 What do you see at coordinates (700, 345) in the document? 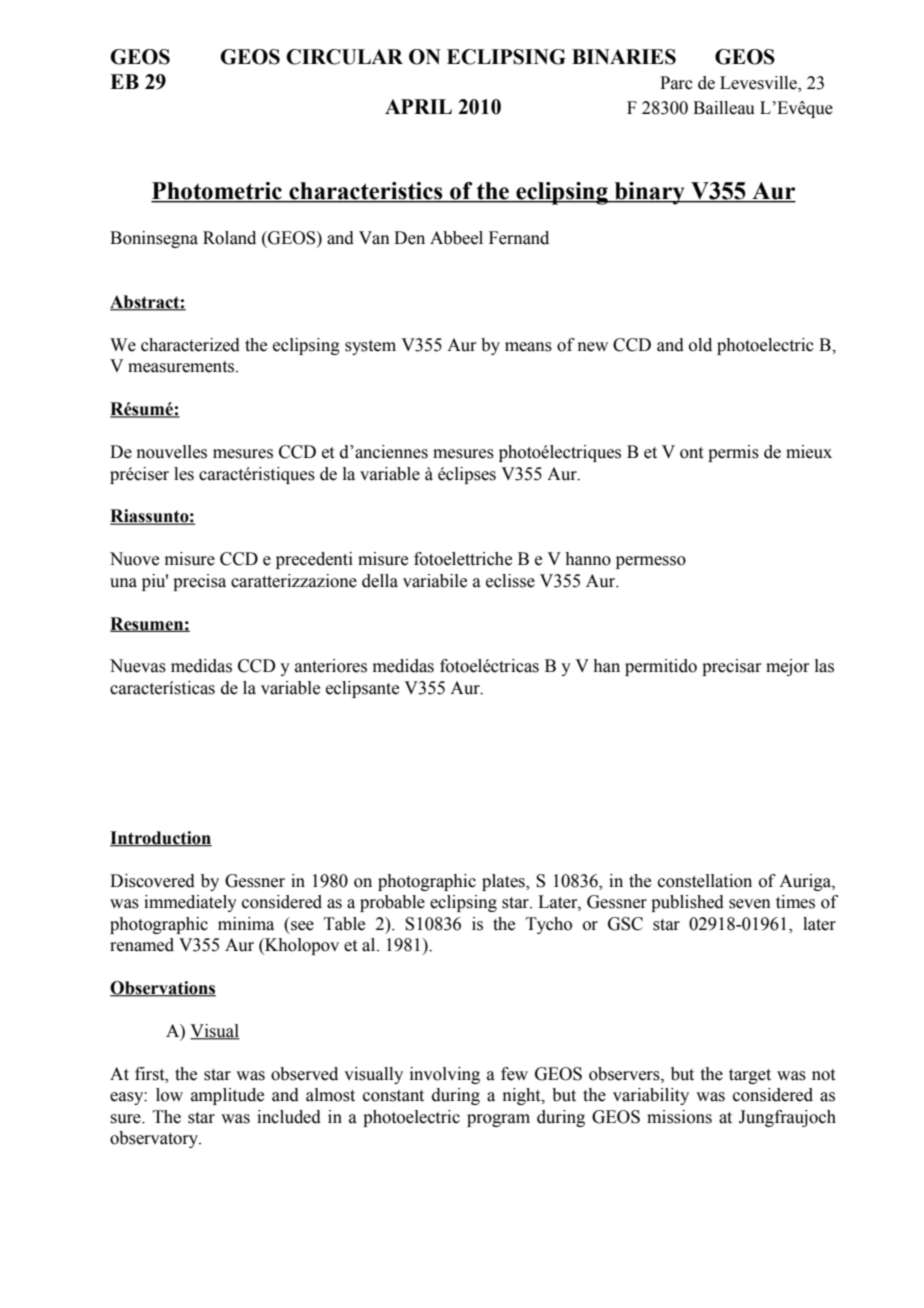
I see `old` at bounding box center [700, 345].
